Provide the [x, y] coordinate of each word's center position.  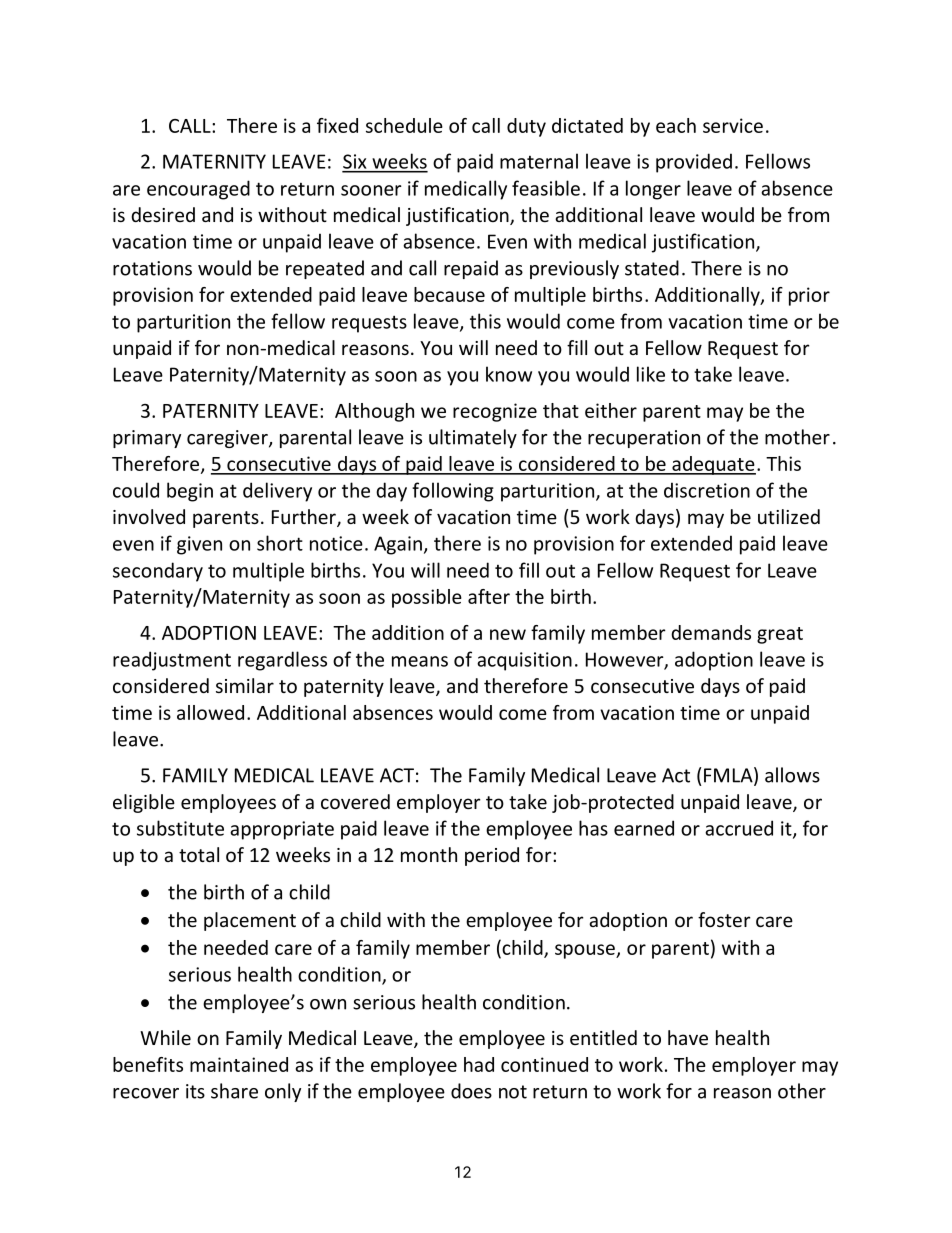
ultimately [473, 438]
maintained [239, 1064]
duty [526, 127]
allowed [210, 712]
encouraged [198, 190]
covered [355, 801]
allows [792, 775]
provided [694, 163]
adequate [713, 465]
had [479, 1064]
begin [190, 492]
